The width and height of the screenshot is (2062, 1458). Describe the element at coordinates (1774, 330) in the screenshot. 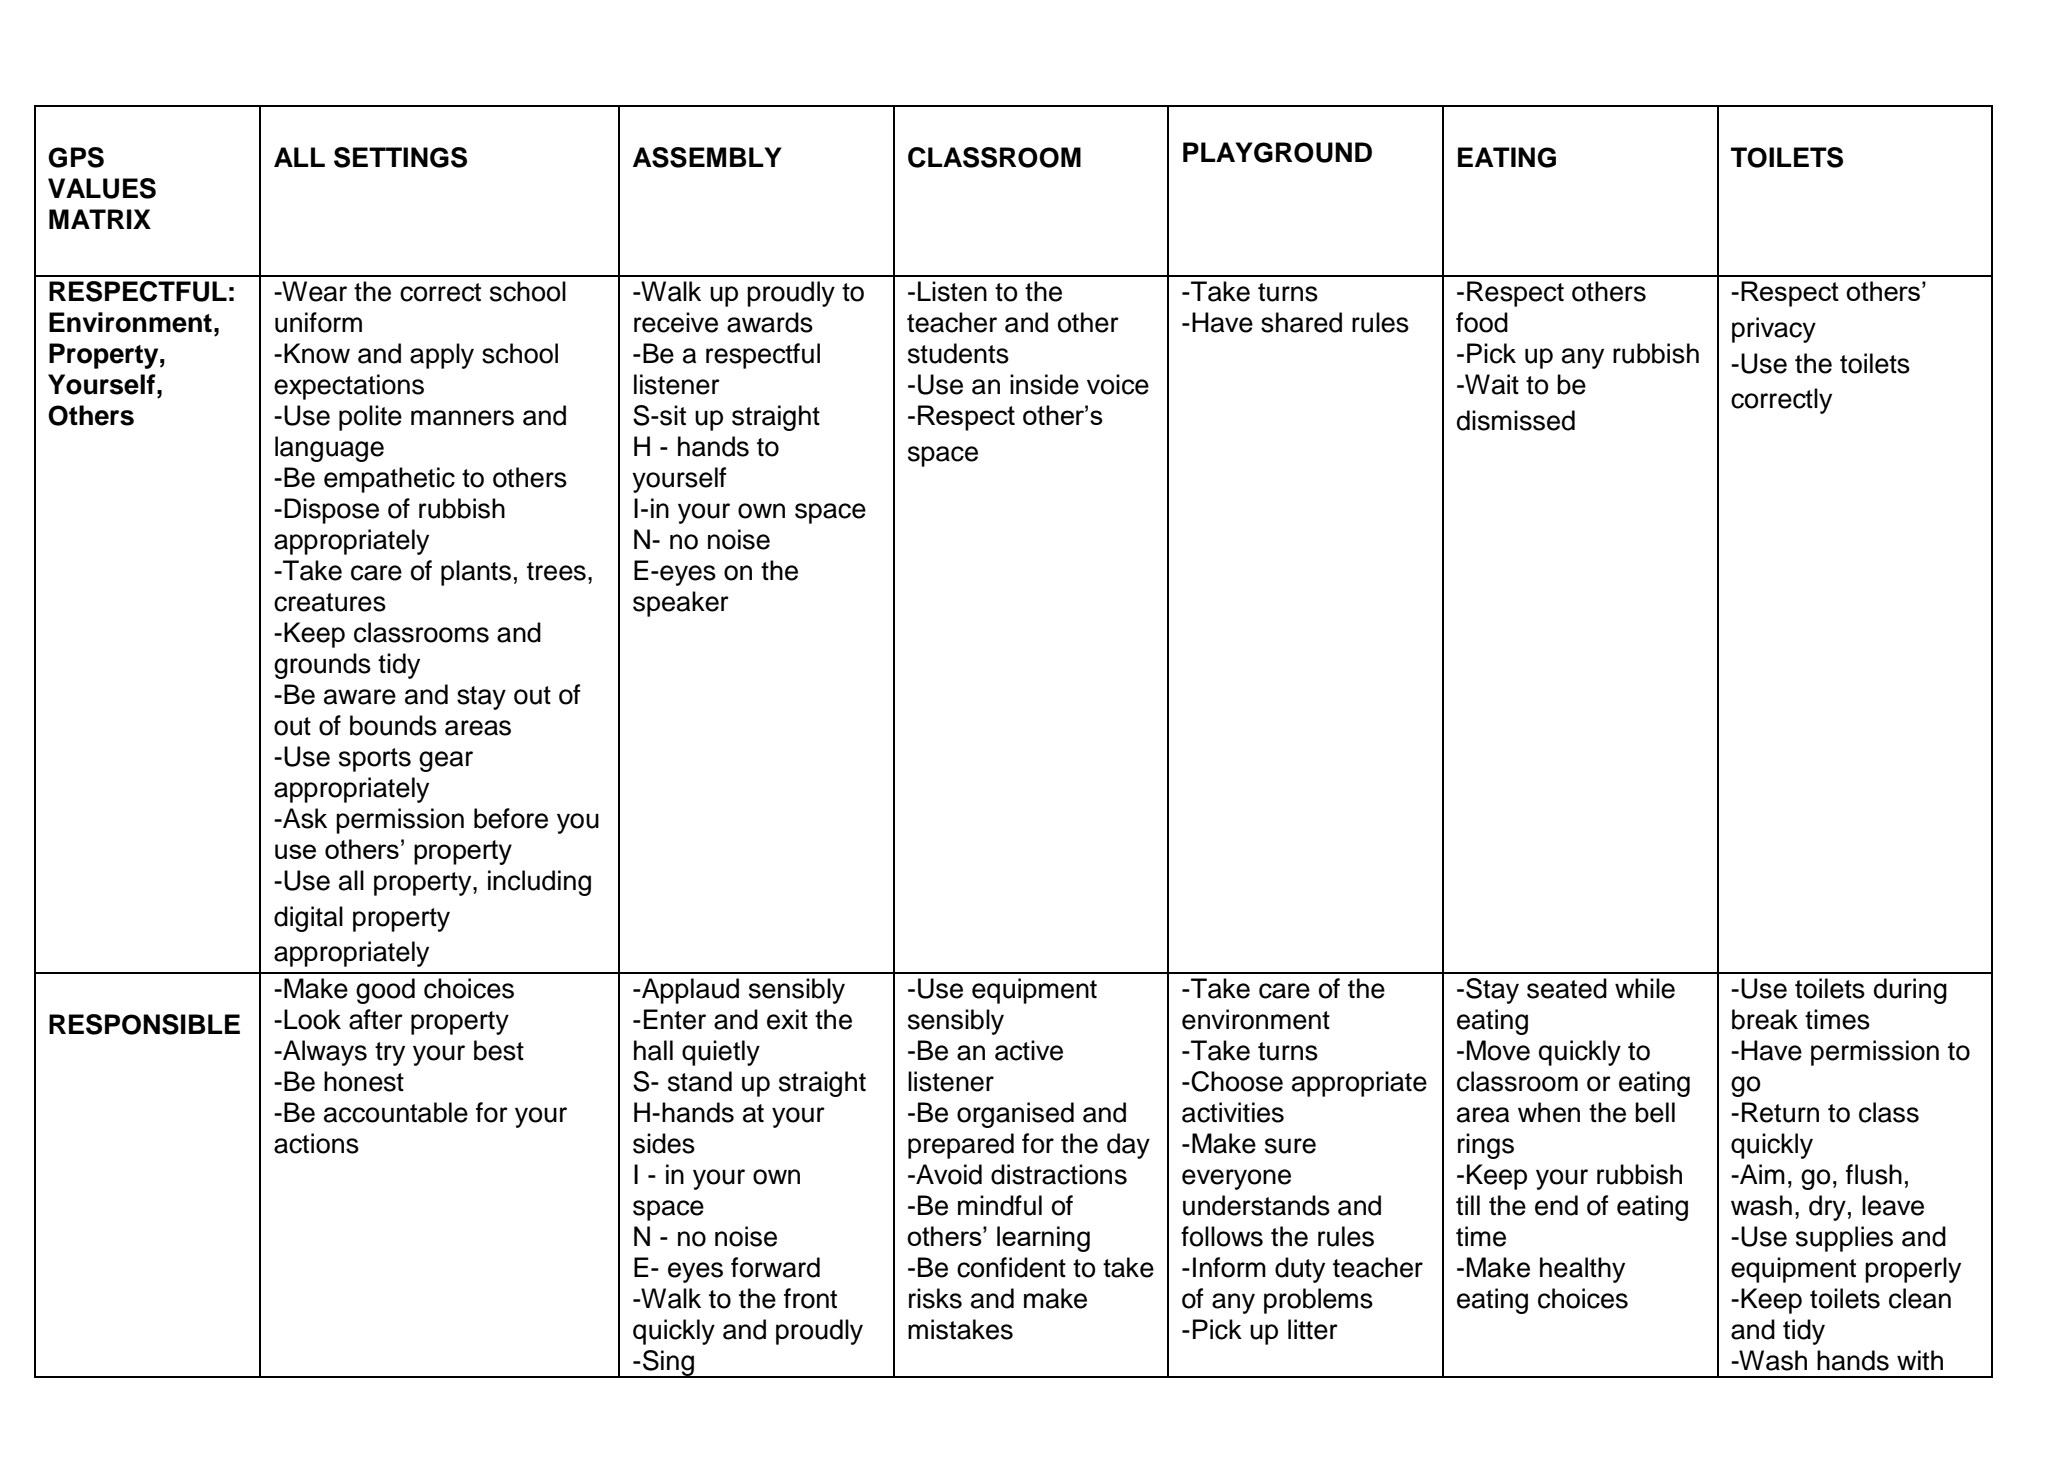

I see `privacy` at that location.
